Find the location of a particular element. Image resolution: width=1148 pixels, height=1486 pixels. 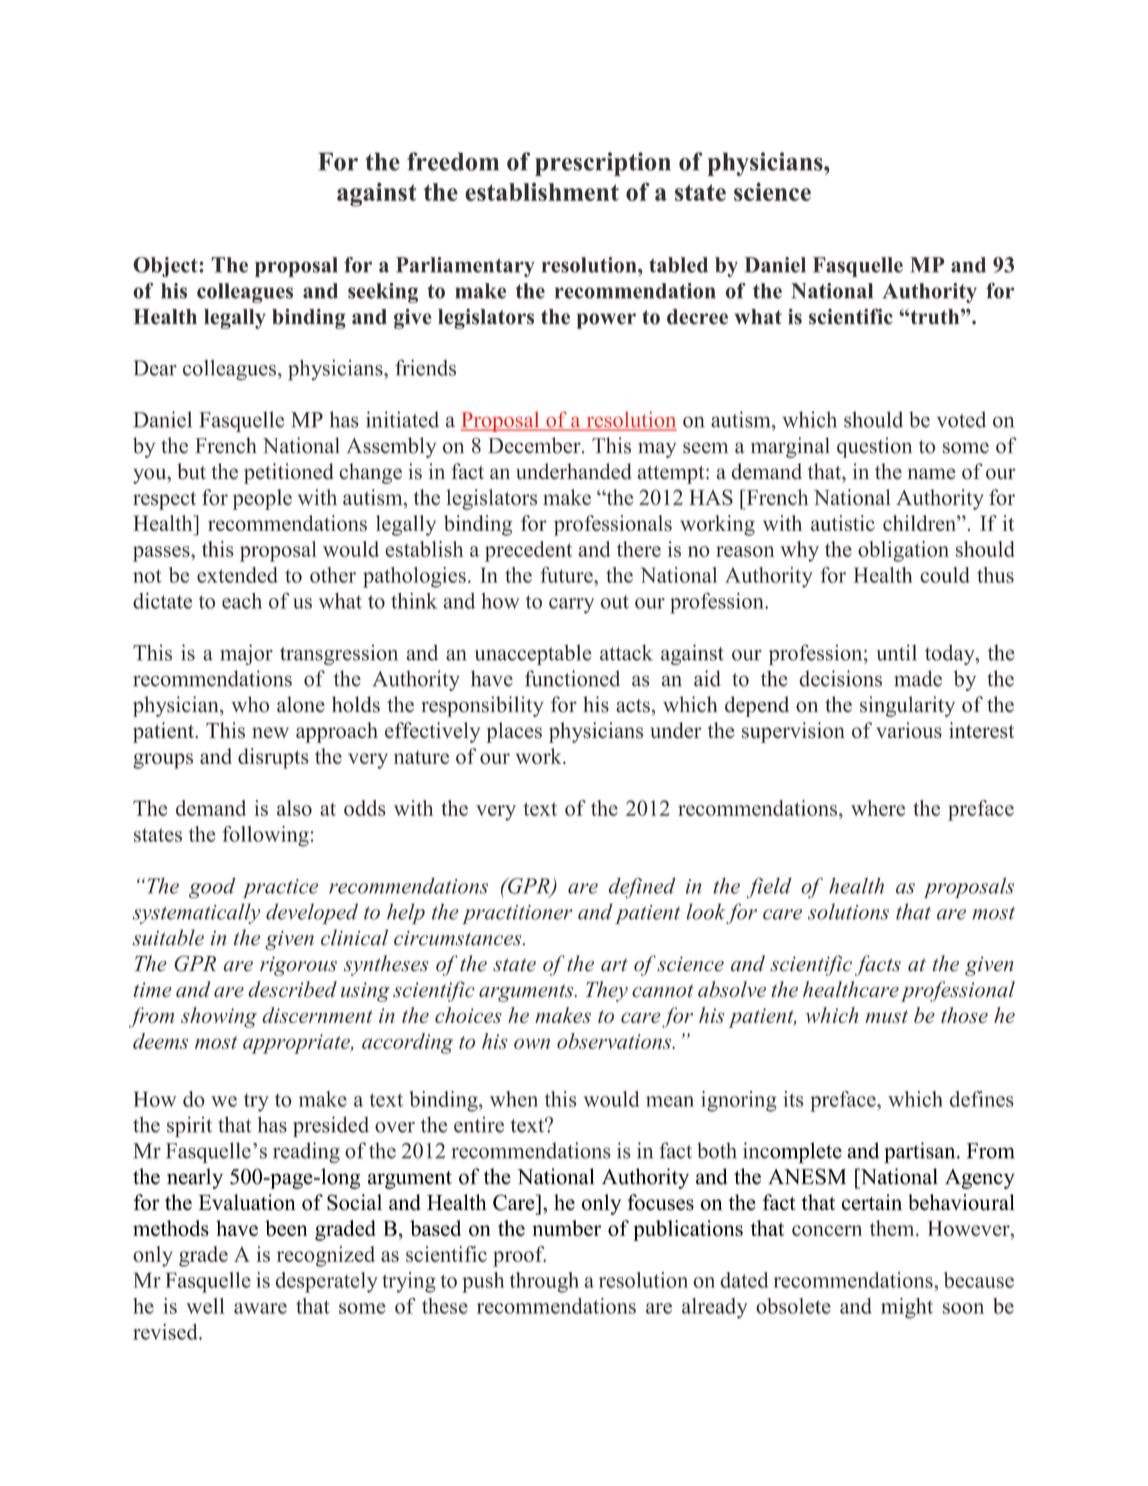

aware is located at coordinates (260, 1308).
